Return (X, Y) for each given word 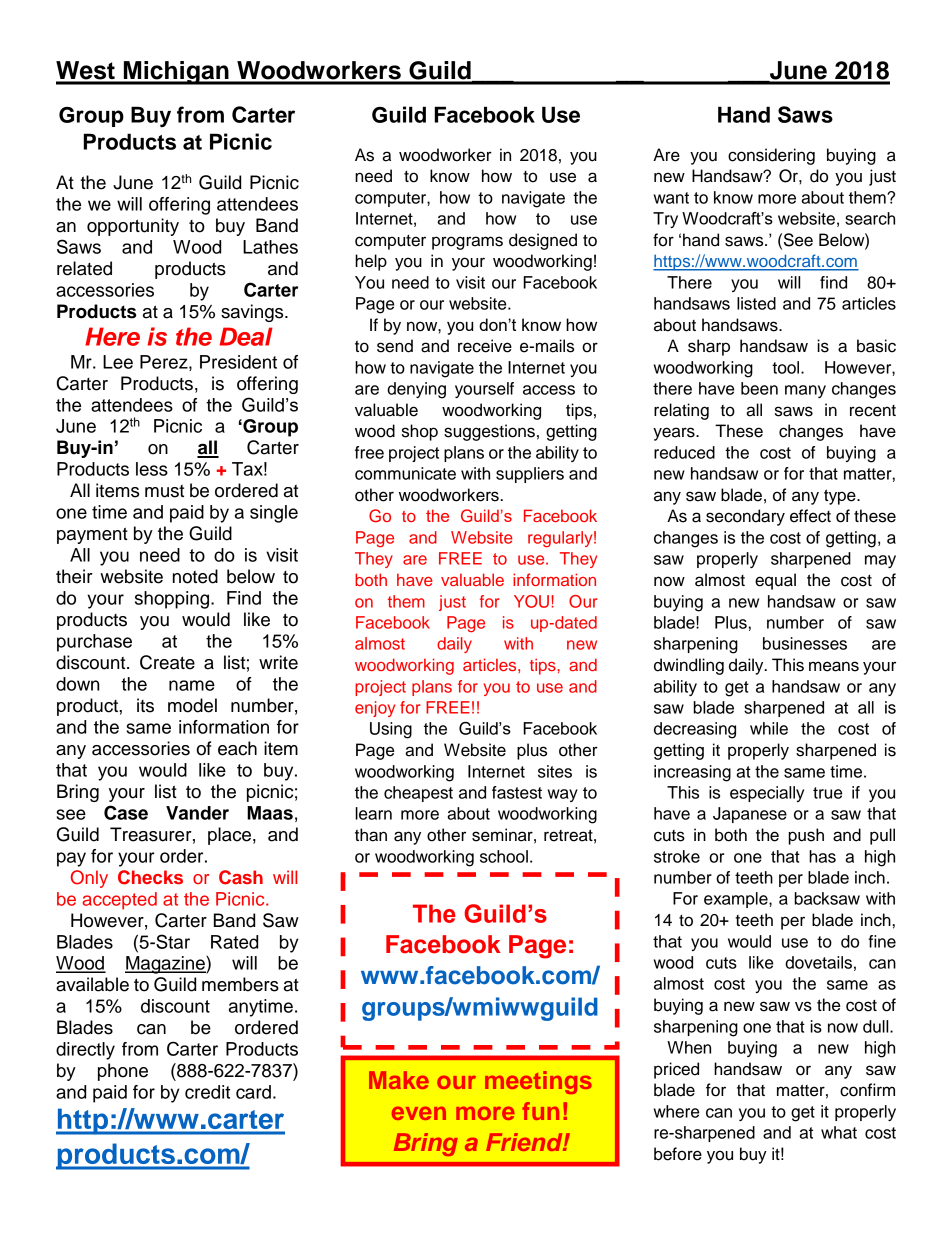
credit (207, 1092)
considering (771, 156)
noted (195, 576)
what (839, 1132)
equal (775, 581)
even (419, 1113)
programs (467, 243)
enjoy (375, 709)
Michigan (176, 73)
